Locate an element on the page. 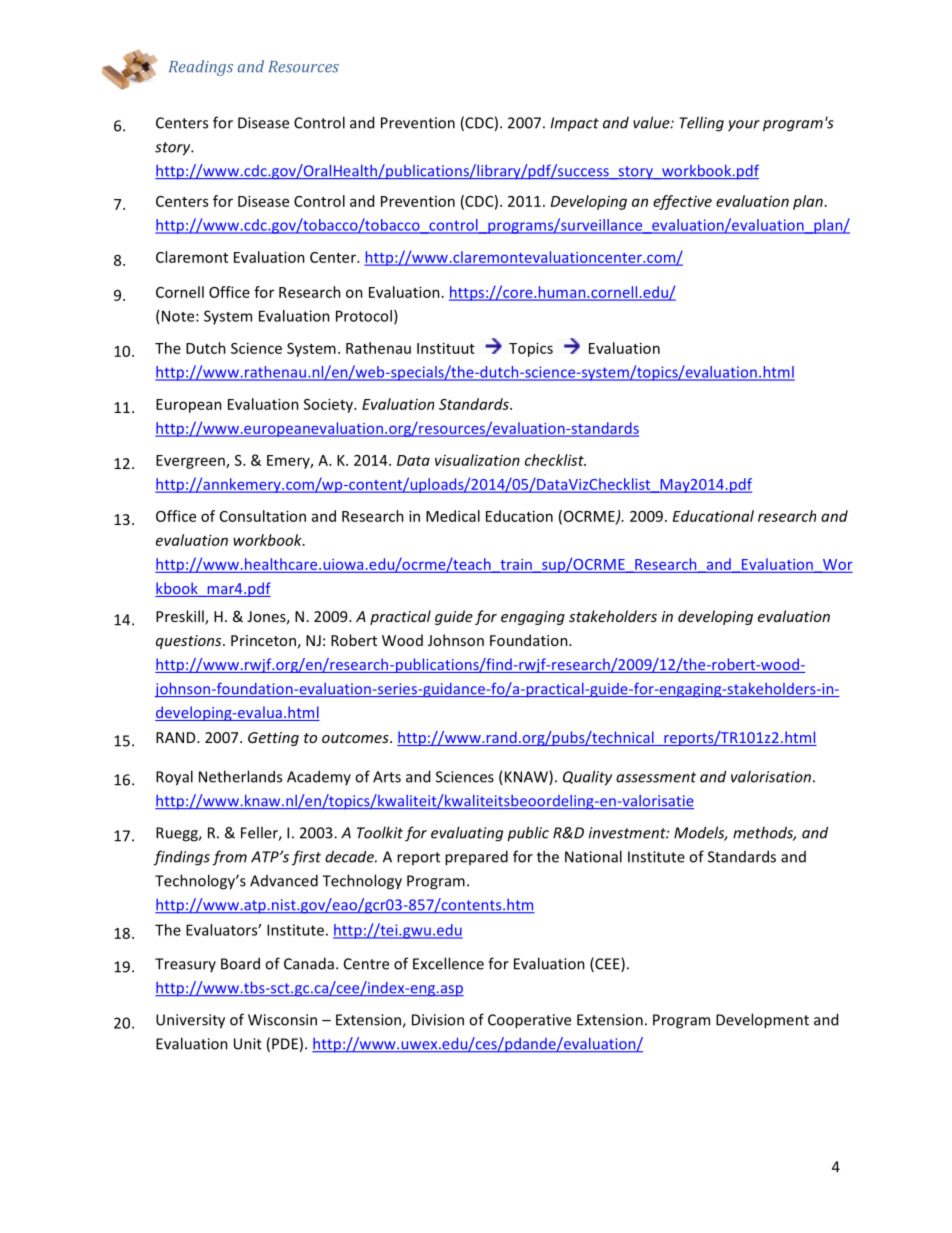 The image size is (952, 1233). Consultation is located at coordinates (263, 516).
